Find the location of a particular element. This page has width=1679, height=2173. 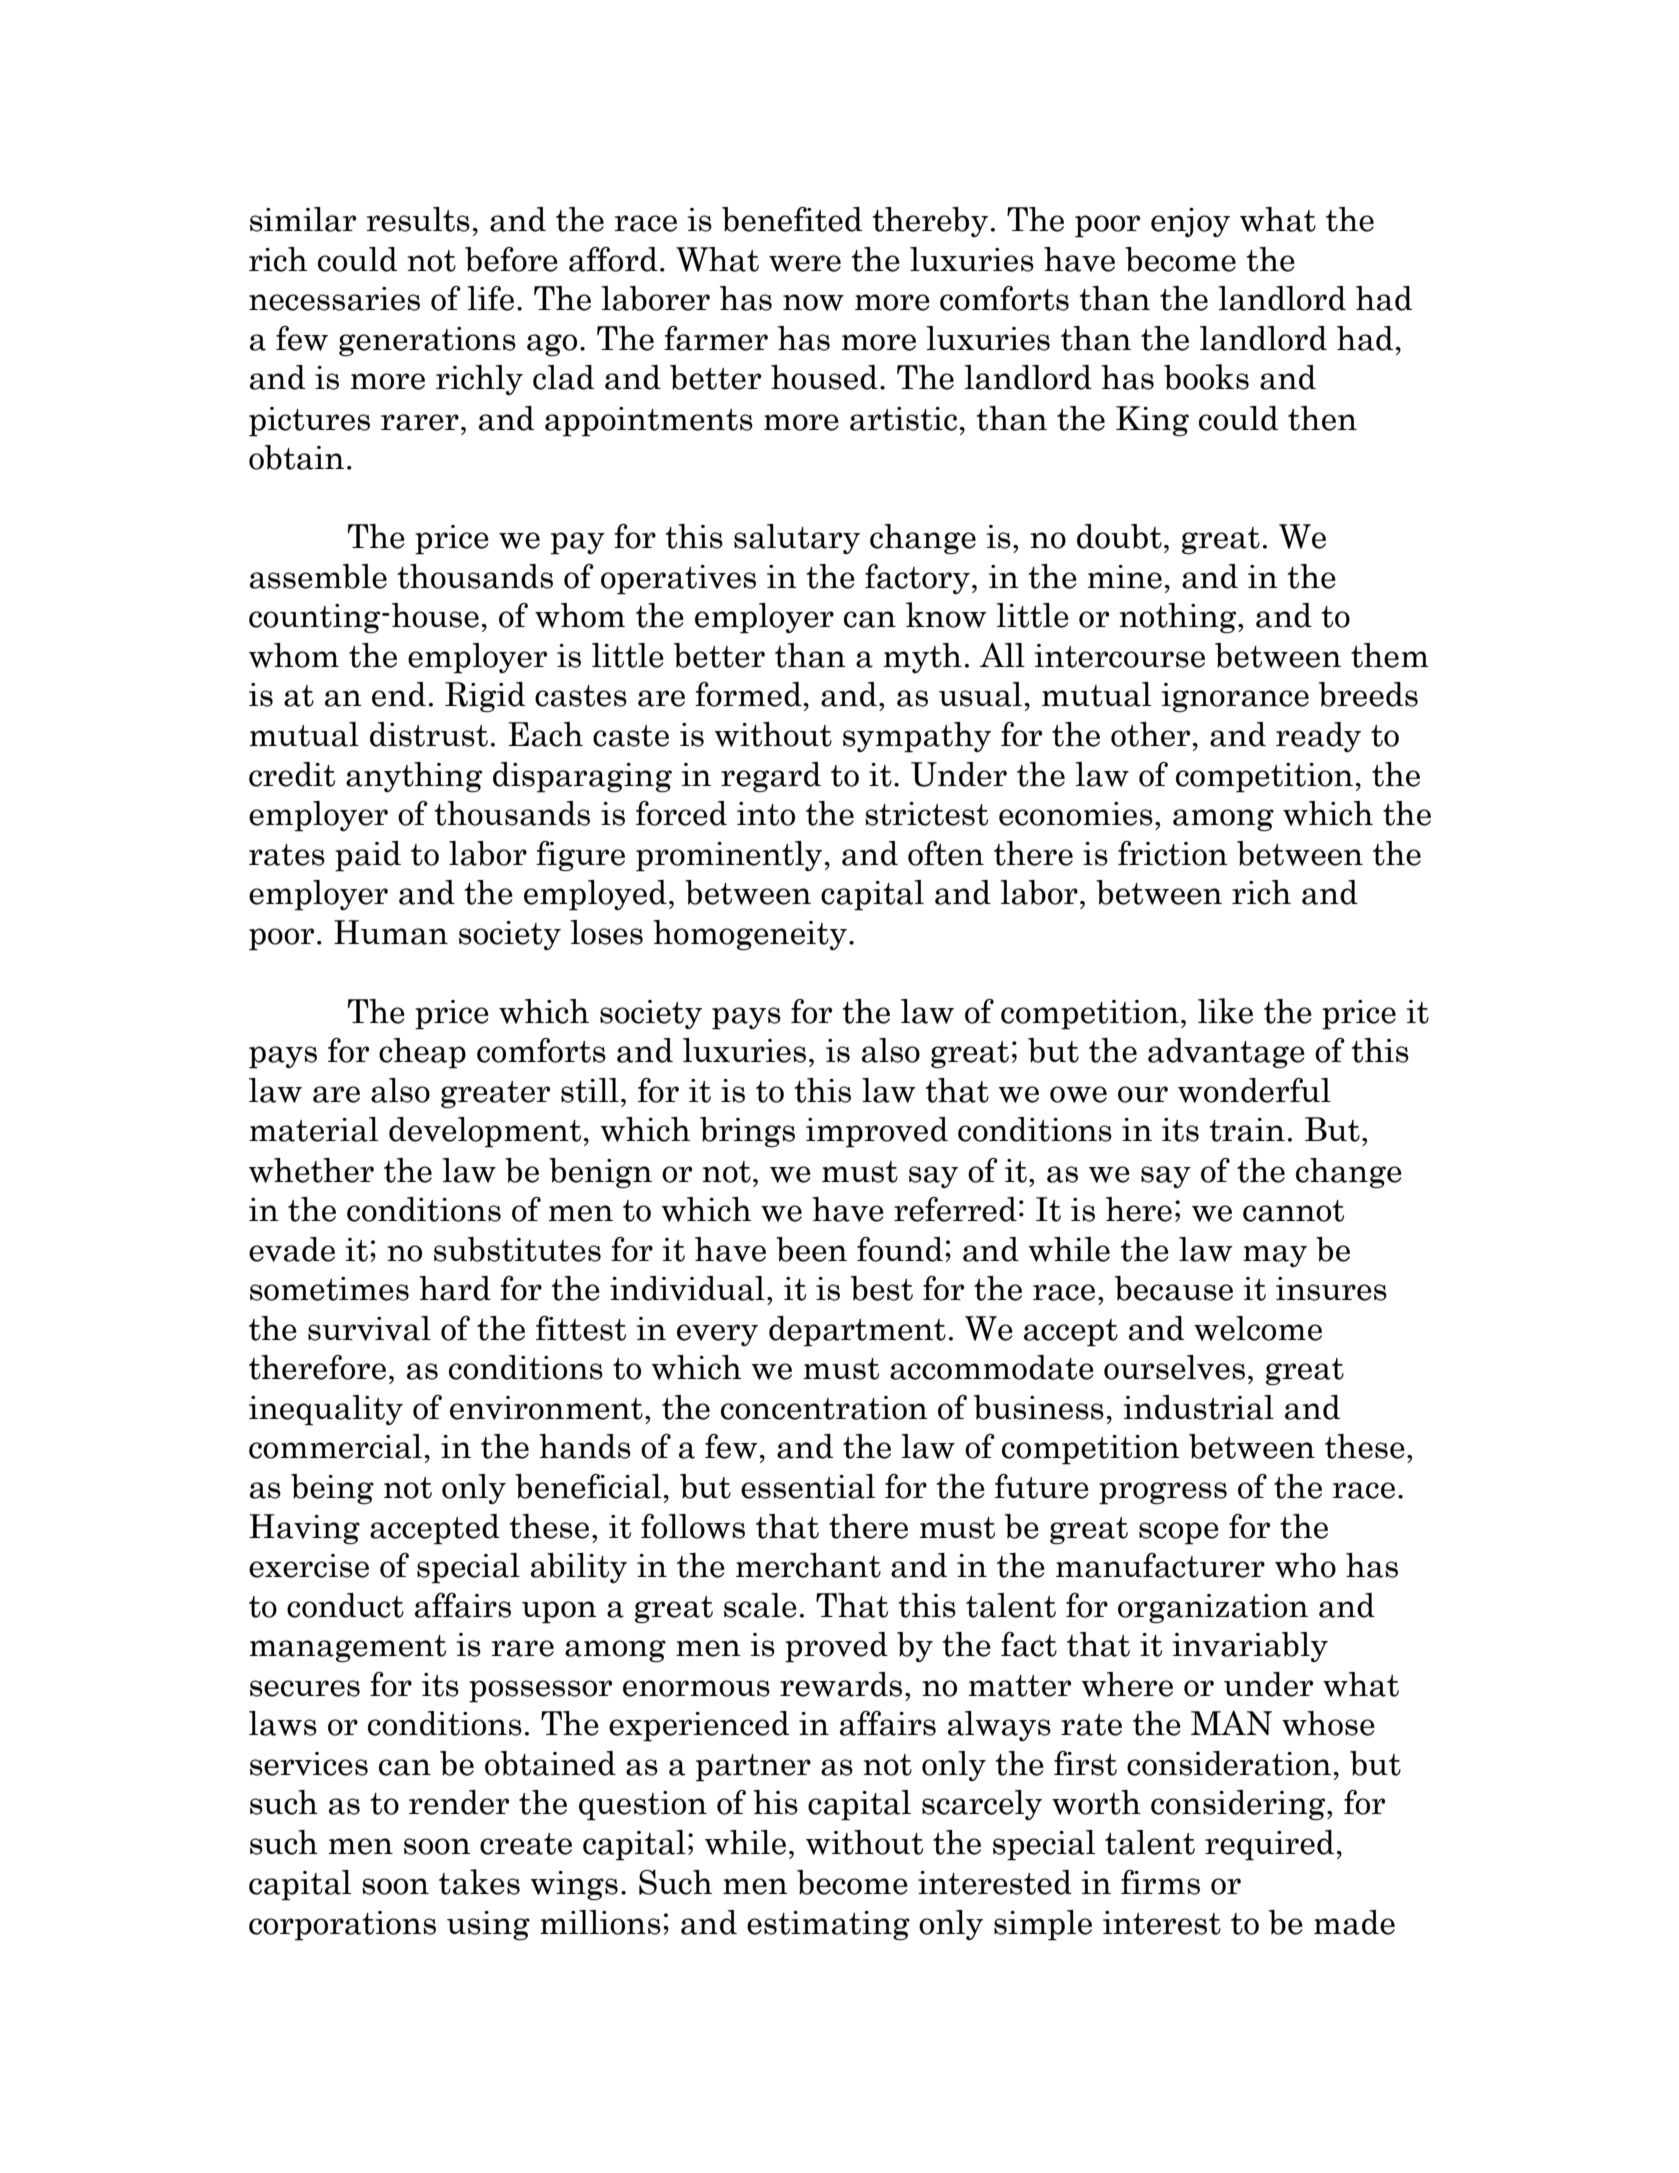

wonderful is located at coordinates (1254, 1090).
